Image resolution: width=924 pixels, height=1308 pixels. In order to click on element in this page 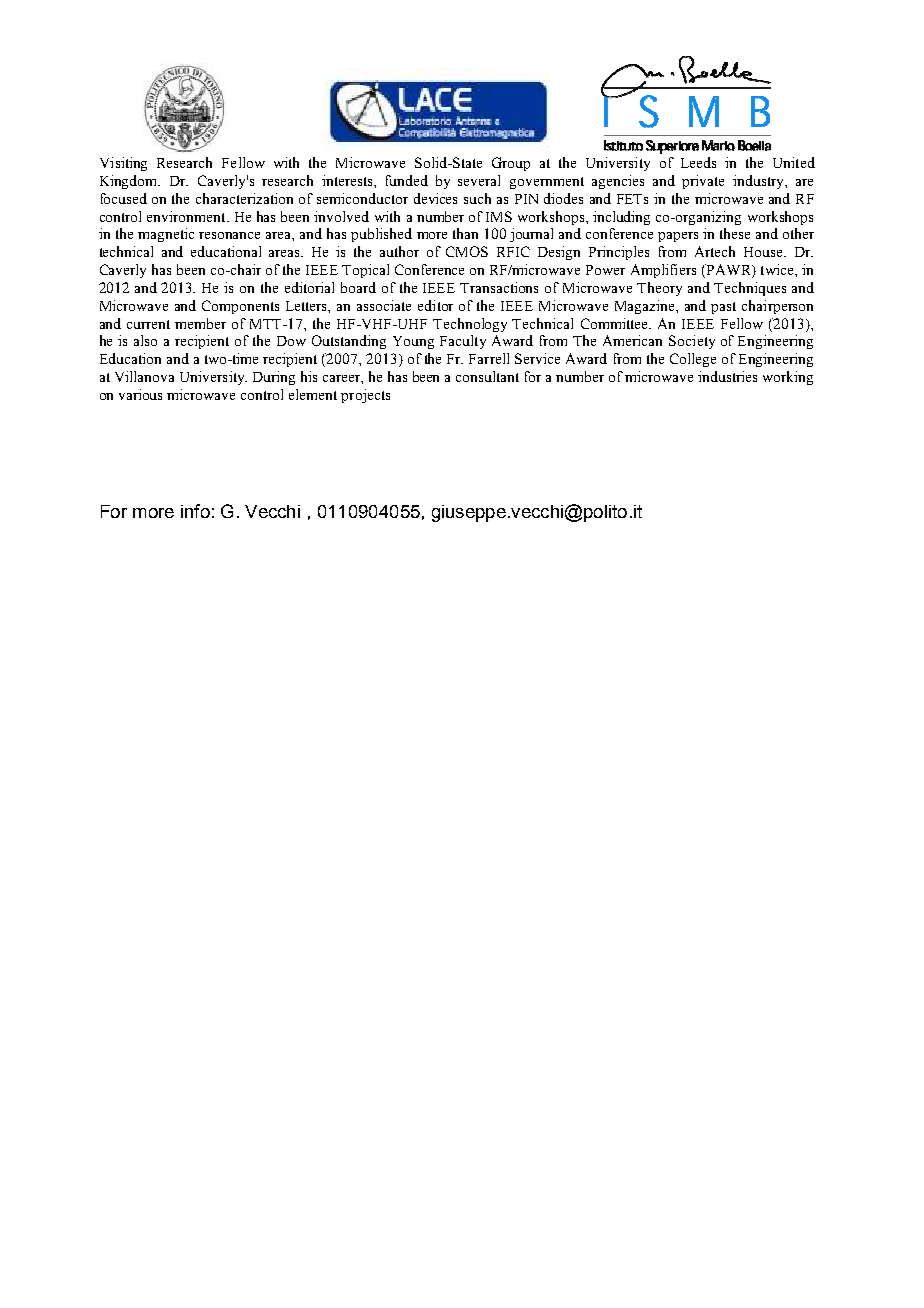, I will do `click(313, 394)`.
